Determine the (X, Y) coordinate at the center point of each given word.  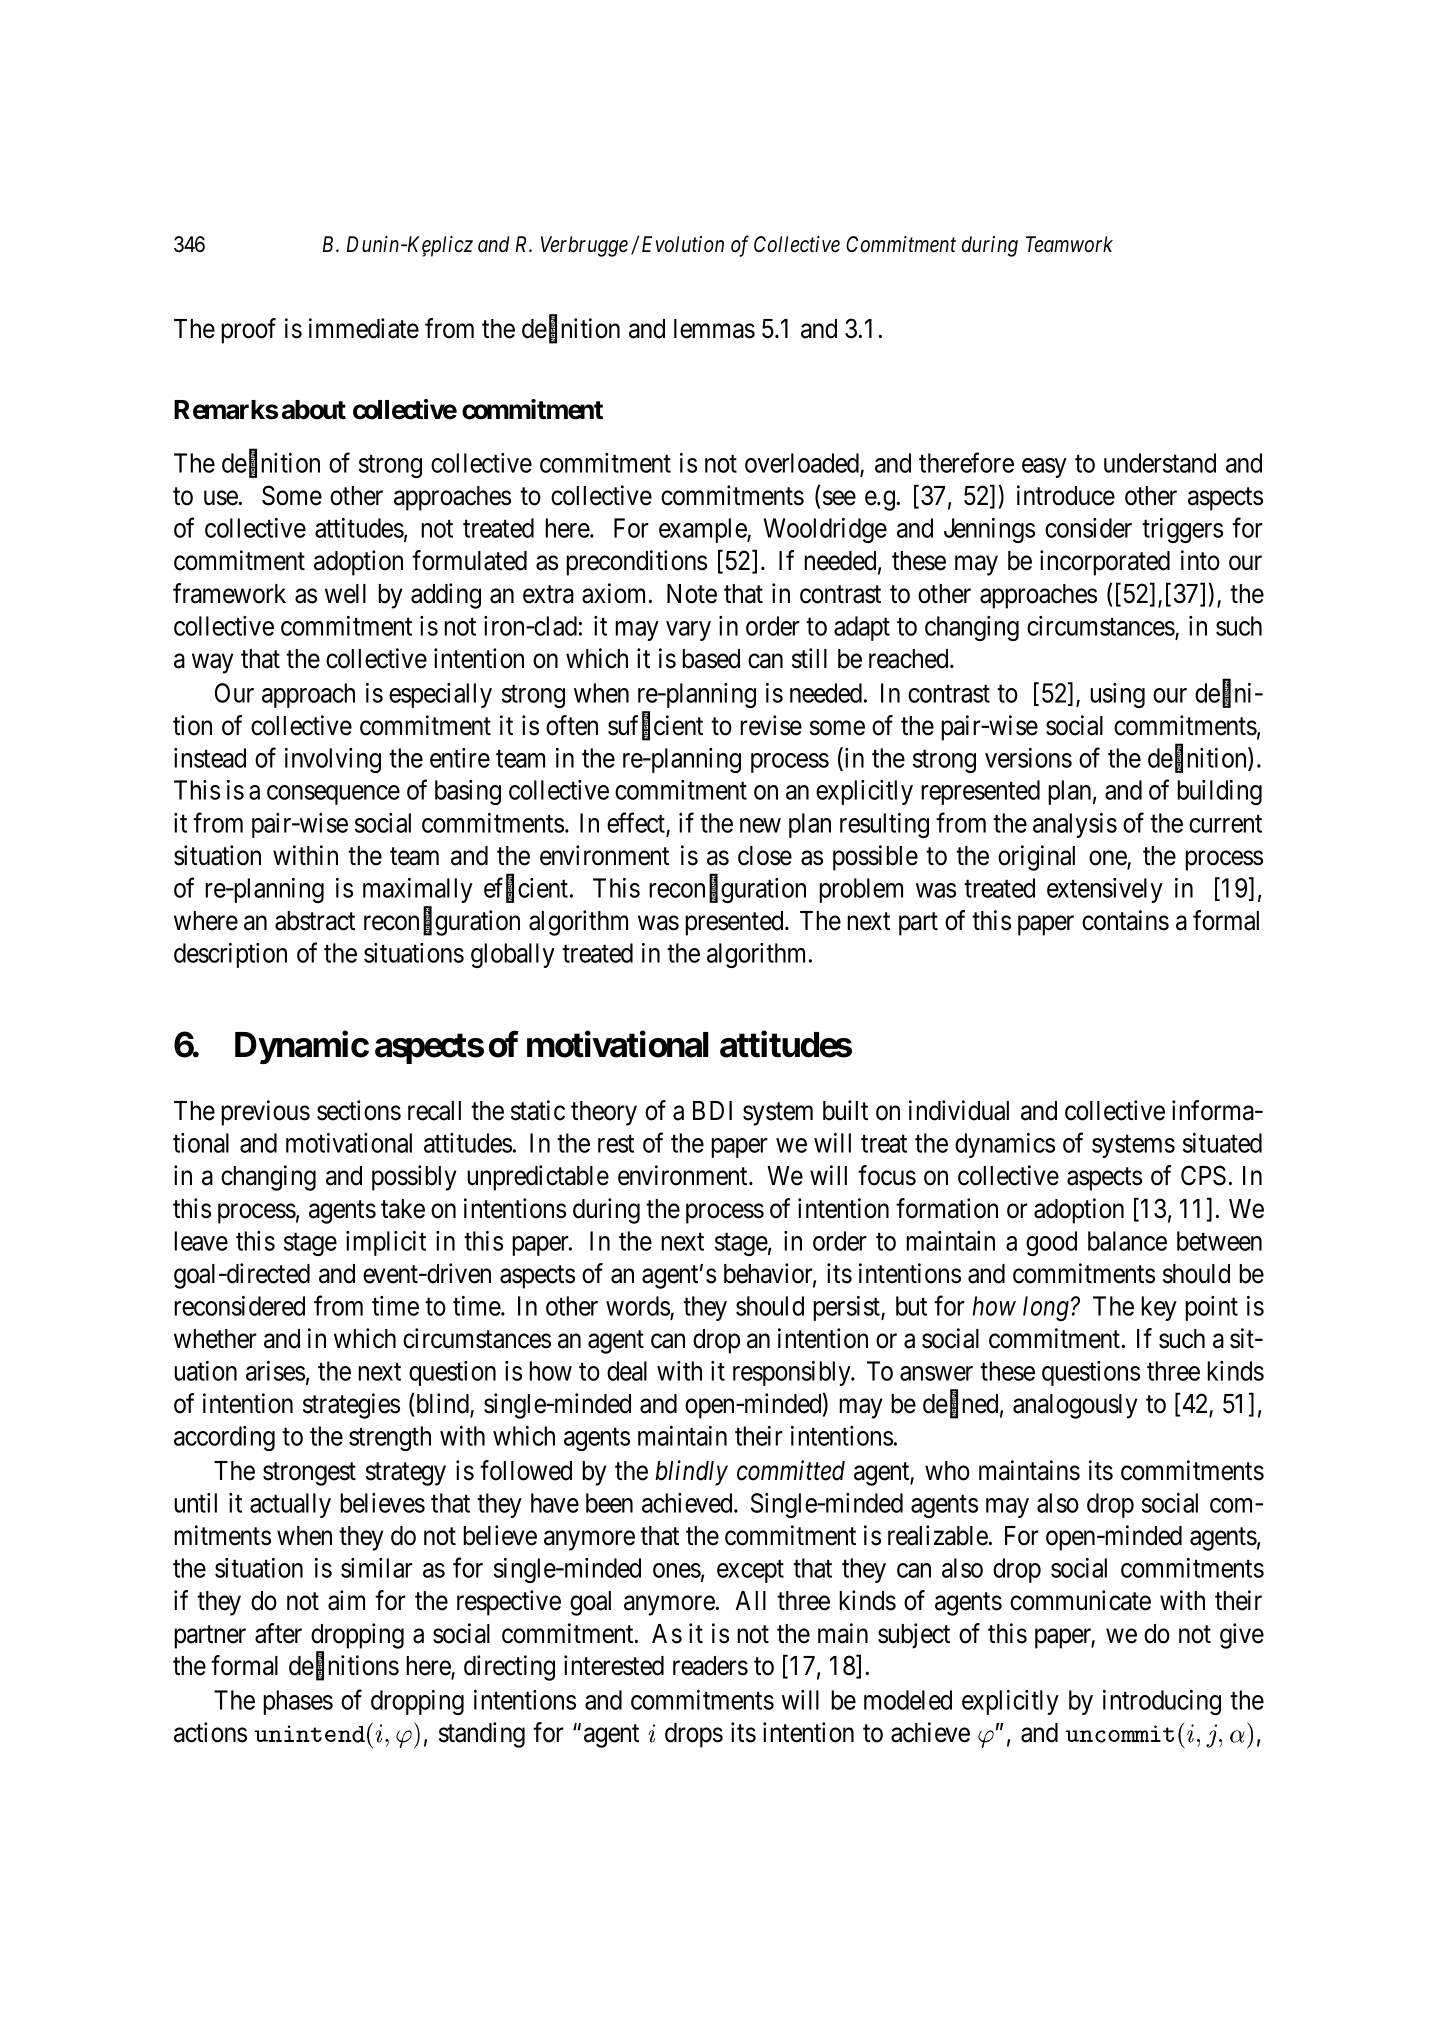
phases (298, 1702)
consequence (333, 795)
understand (1160, 463)
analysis (1075, 825)
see (839, 498)
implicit (386, 1243)
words (638, 1307)
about (314, 410)
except (750, 1571)
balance (1127, 1241)
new (760, 825)
